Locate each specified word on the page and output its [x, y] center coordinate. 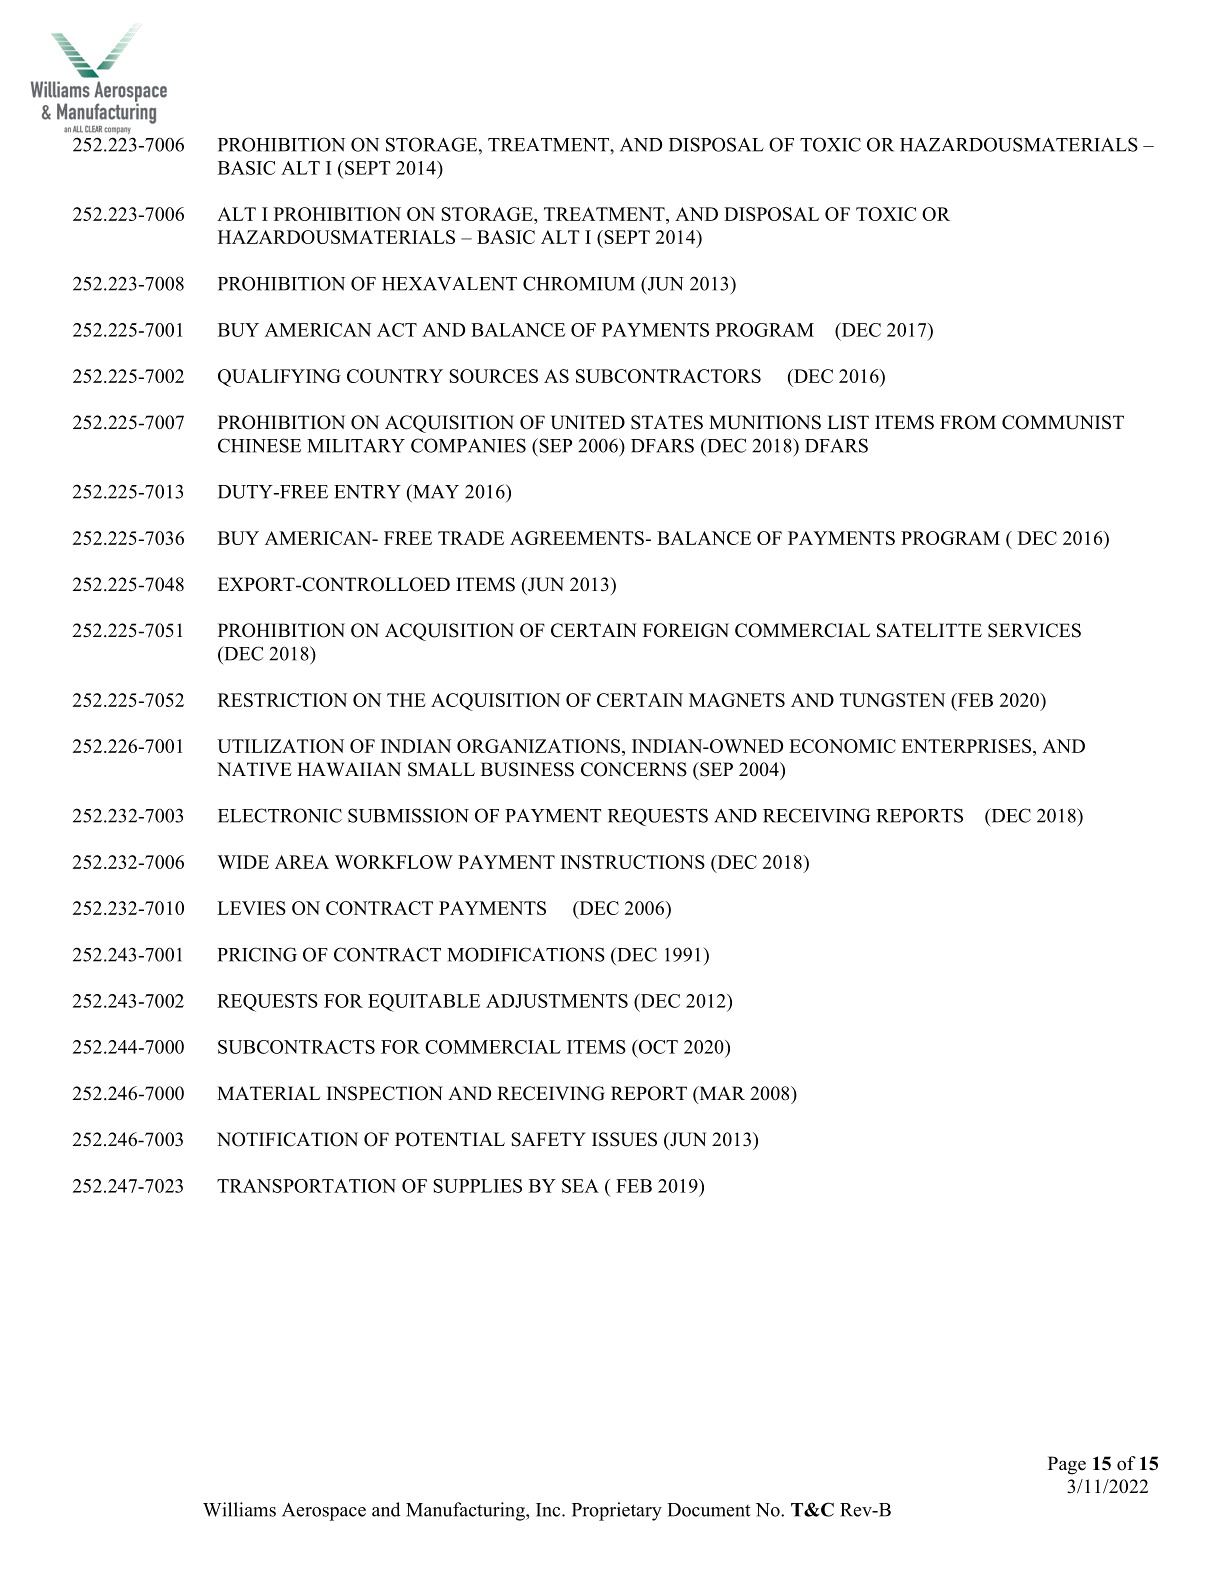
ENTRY [367, 492]
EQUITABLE [424, 1003]
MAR [721, 1093]
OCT [657, 1047]
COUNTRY [395, 376]
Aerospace [324, 1512]
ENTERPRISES [966, 746]
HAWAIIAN [349, 769]
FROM [968, 422]
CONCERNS [634, 769]
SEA [580, 1186]
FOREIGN [686, 630]
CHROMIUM [579, 283]
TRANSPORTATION [306, 1186]
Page [1067, 1465]
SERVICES [1034, 630]
